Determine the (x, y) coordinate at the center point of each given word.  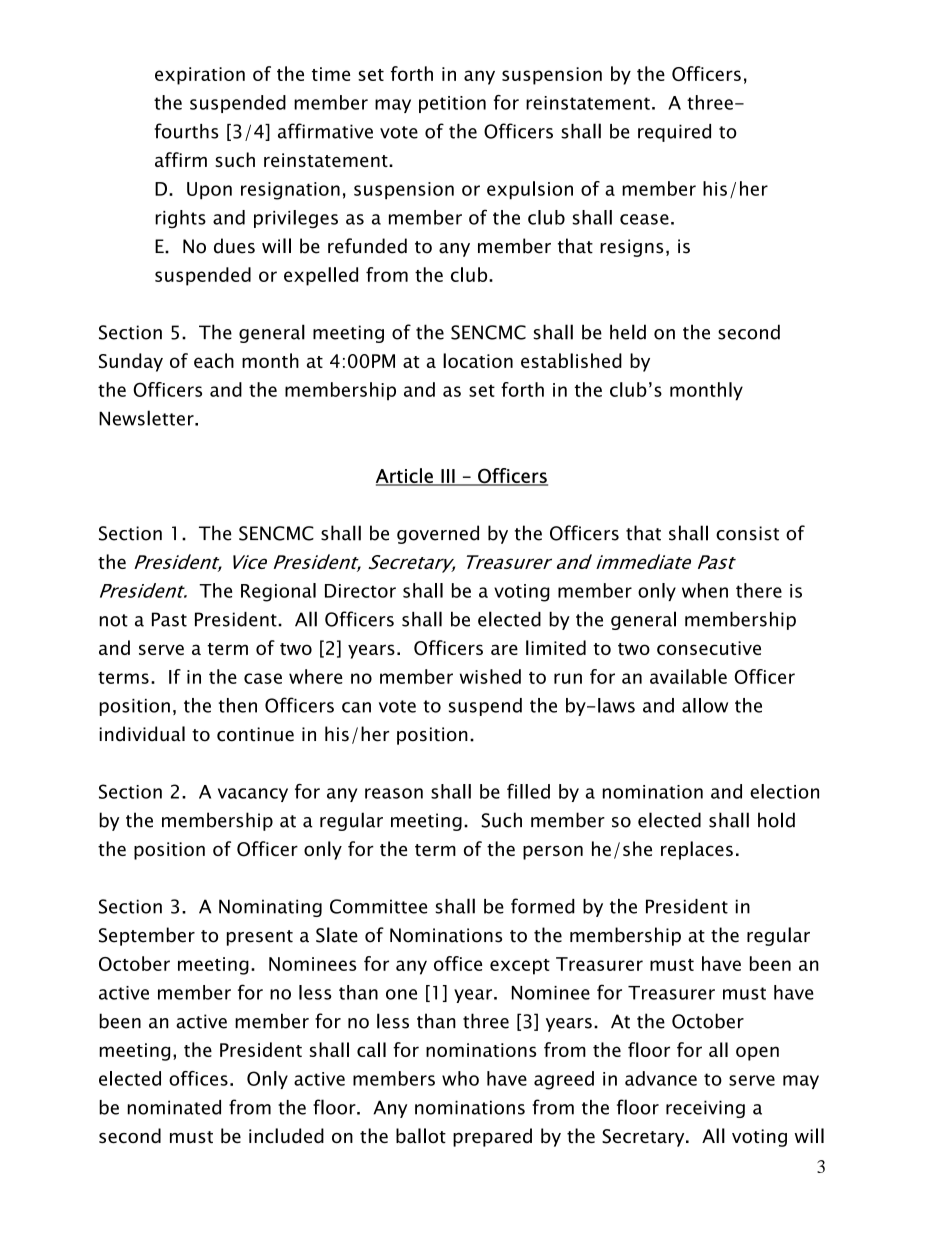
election (784, 791)
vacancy (253, 795)
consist (747, 533)
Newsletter (147, 418)
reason (394, 793)
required (674, 133)
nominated (174, 1107)
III (448, 477)
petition (452, 104)
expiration (200, 76)
